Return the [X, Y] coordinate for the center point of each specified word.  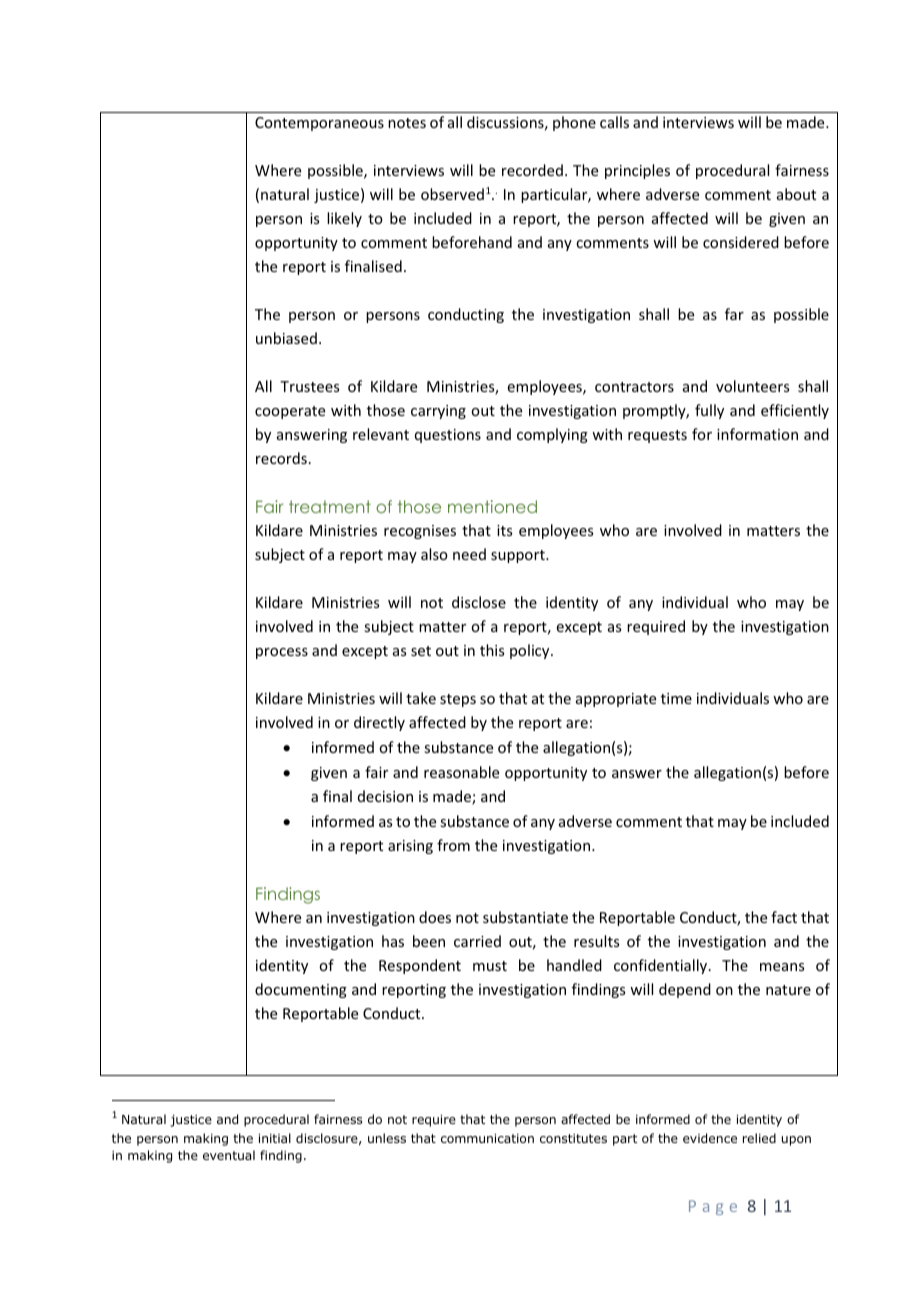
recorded [532, 170]
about [796, 194]
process [282, 653]
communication [487, 1138]
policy [531, 651]
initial [275, 1138]
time [676, 698]
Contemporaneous [319, 124]
